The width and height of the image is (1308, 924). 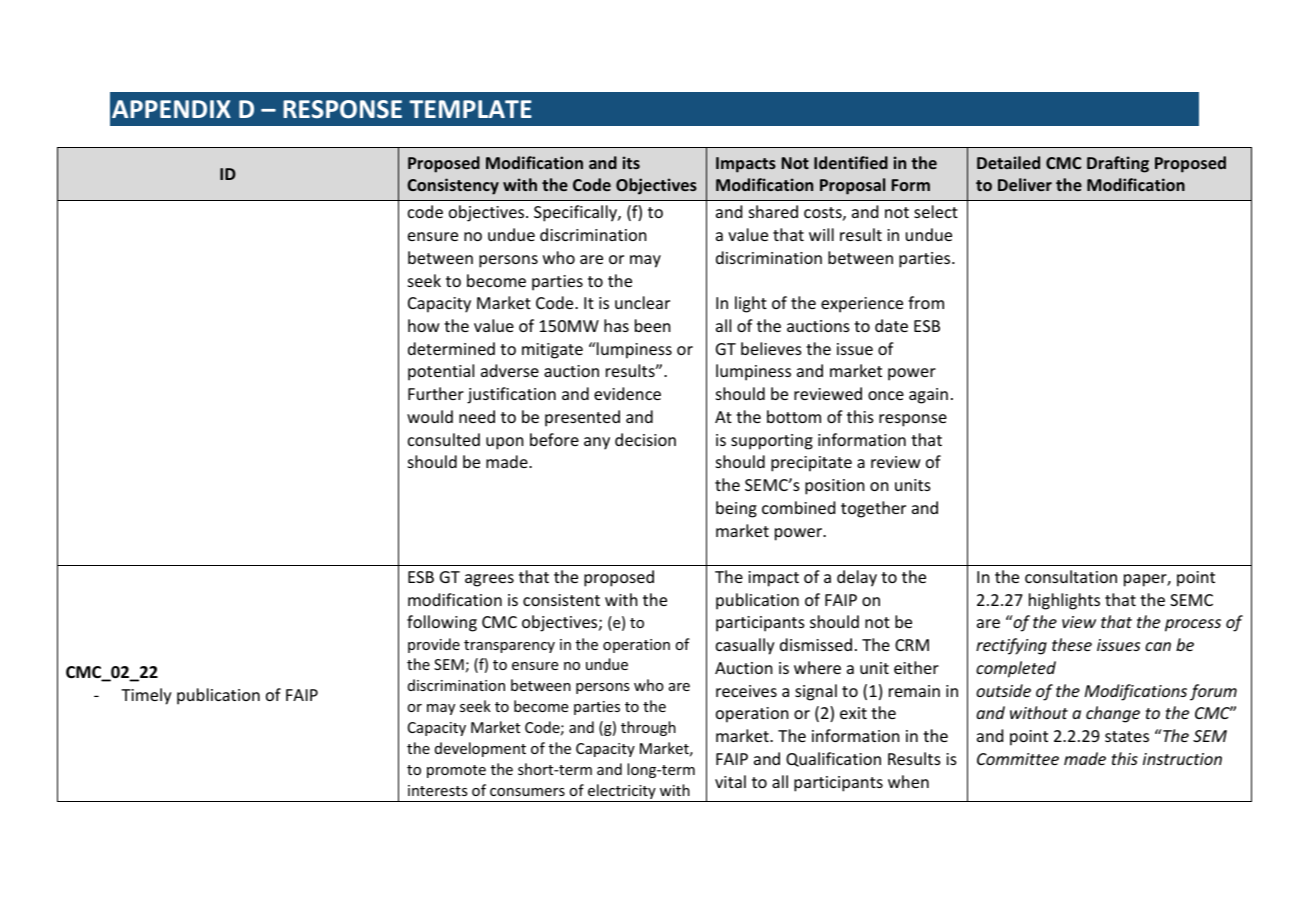 What do you see at coordinates (851, 162) in the image?
I see `Identified` at bounding box center [851, 162].
